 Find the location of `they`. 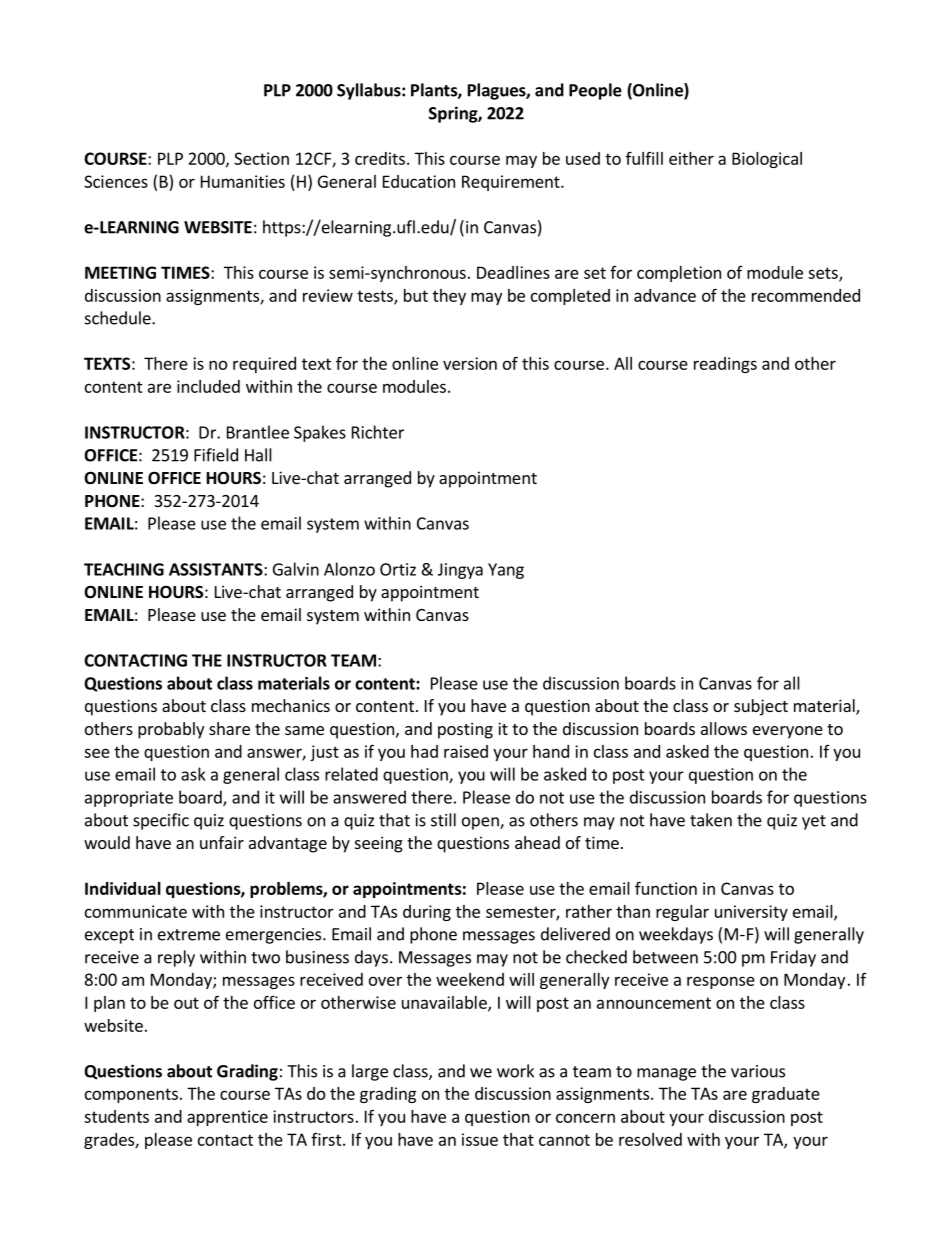

they is located at coordinates (449, 297).
